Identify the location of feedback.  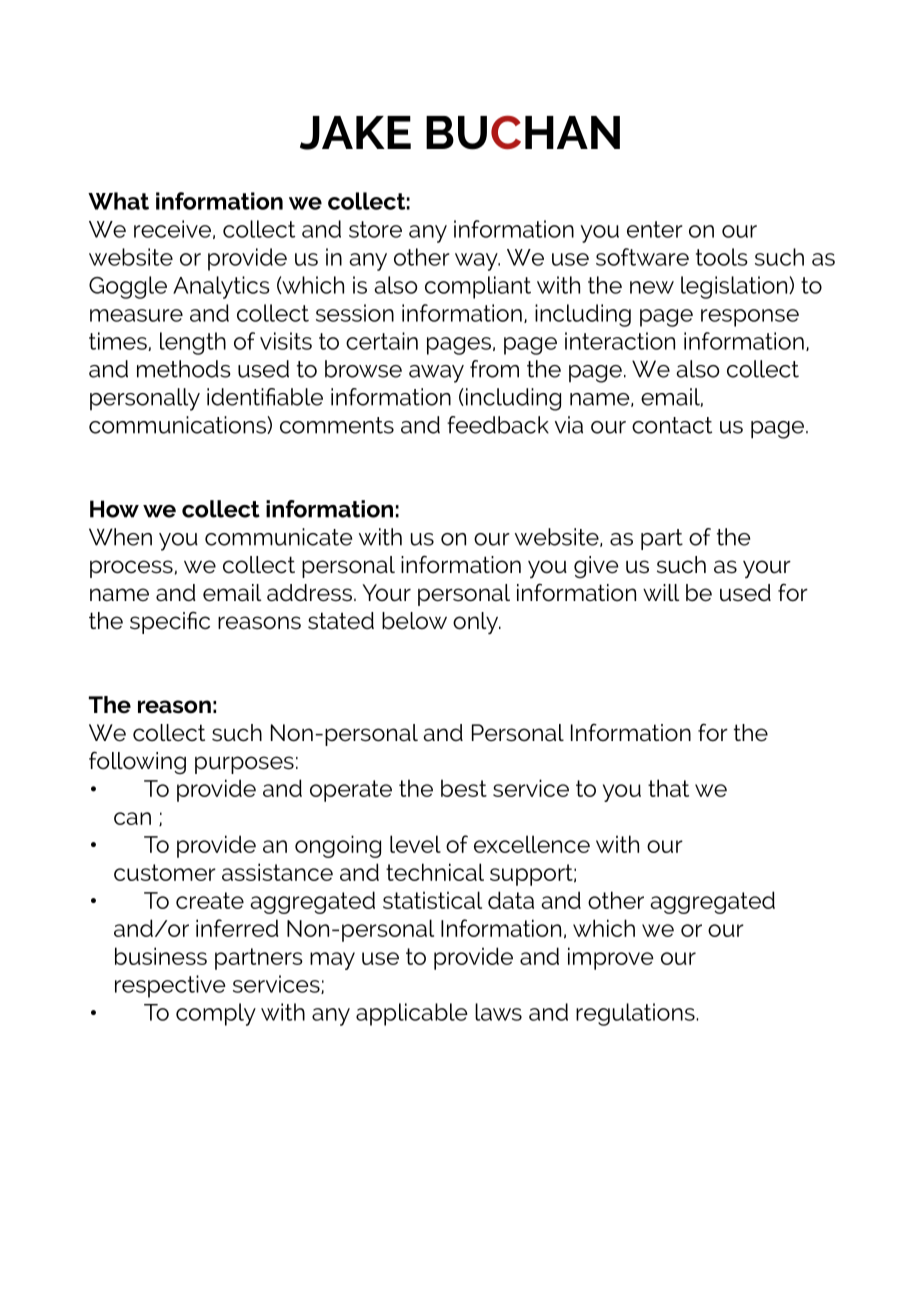
(498, 425).
